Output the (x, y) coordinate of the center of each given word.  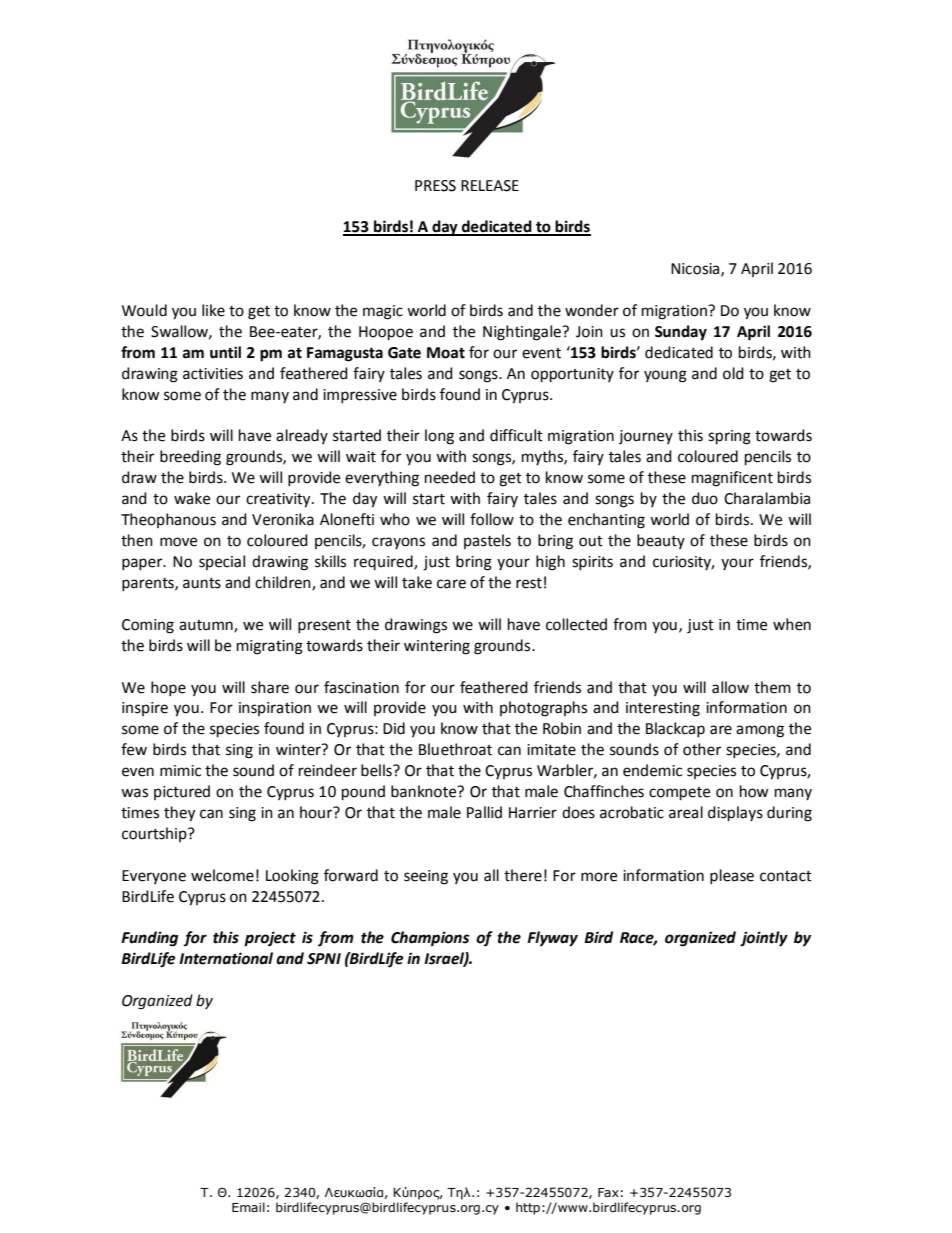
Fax (608, 1192)
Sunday (681, 333)
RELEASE (490, 186)
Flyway (552, 939)
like (213, 310)
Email (248, 1207)
